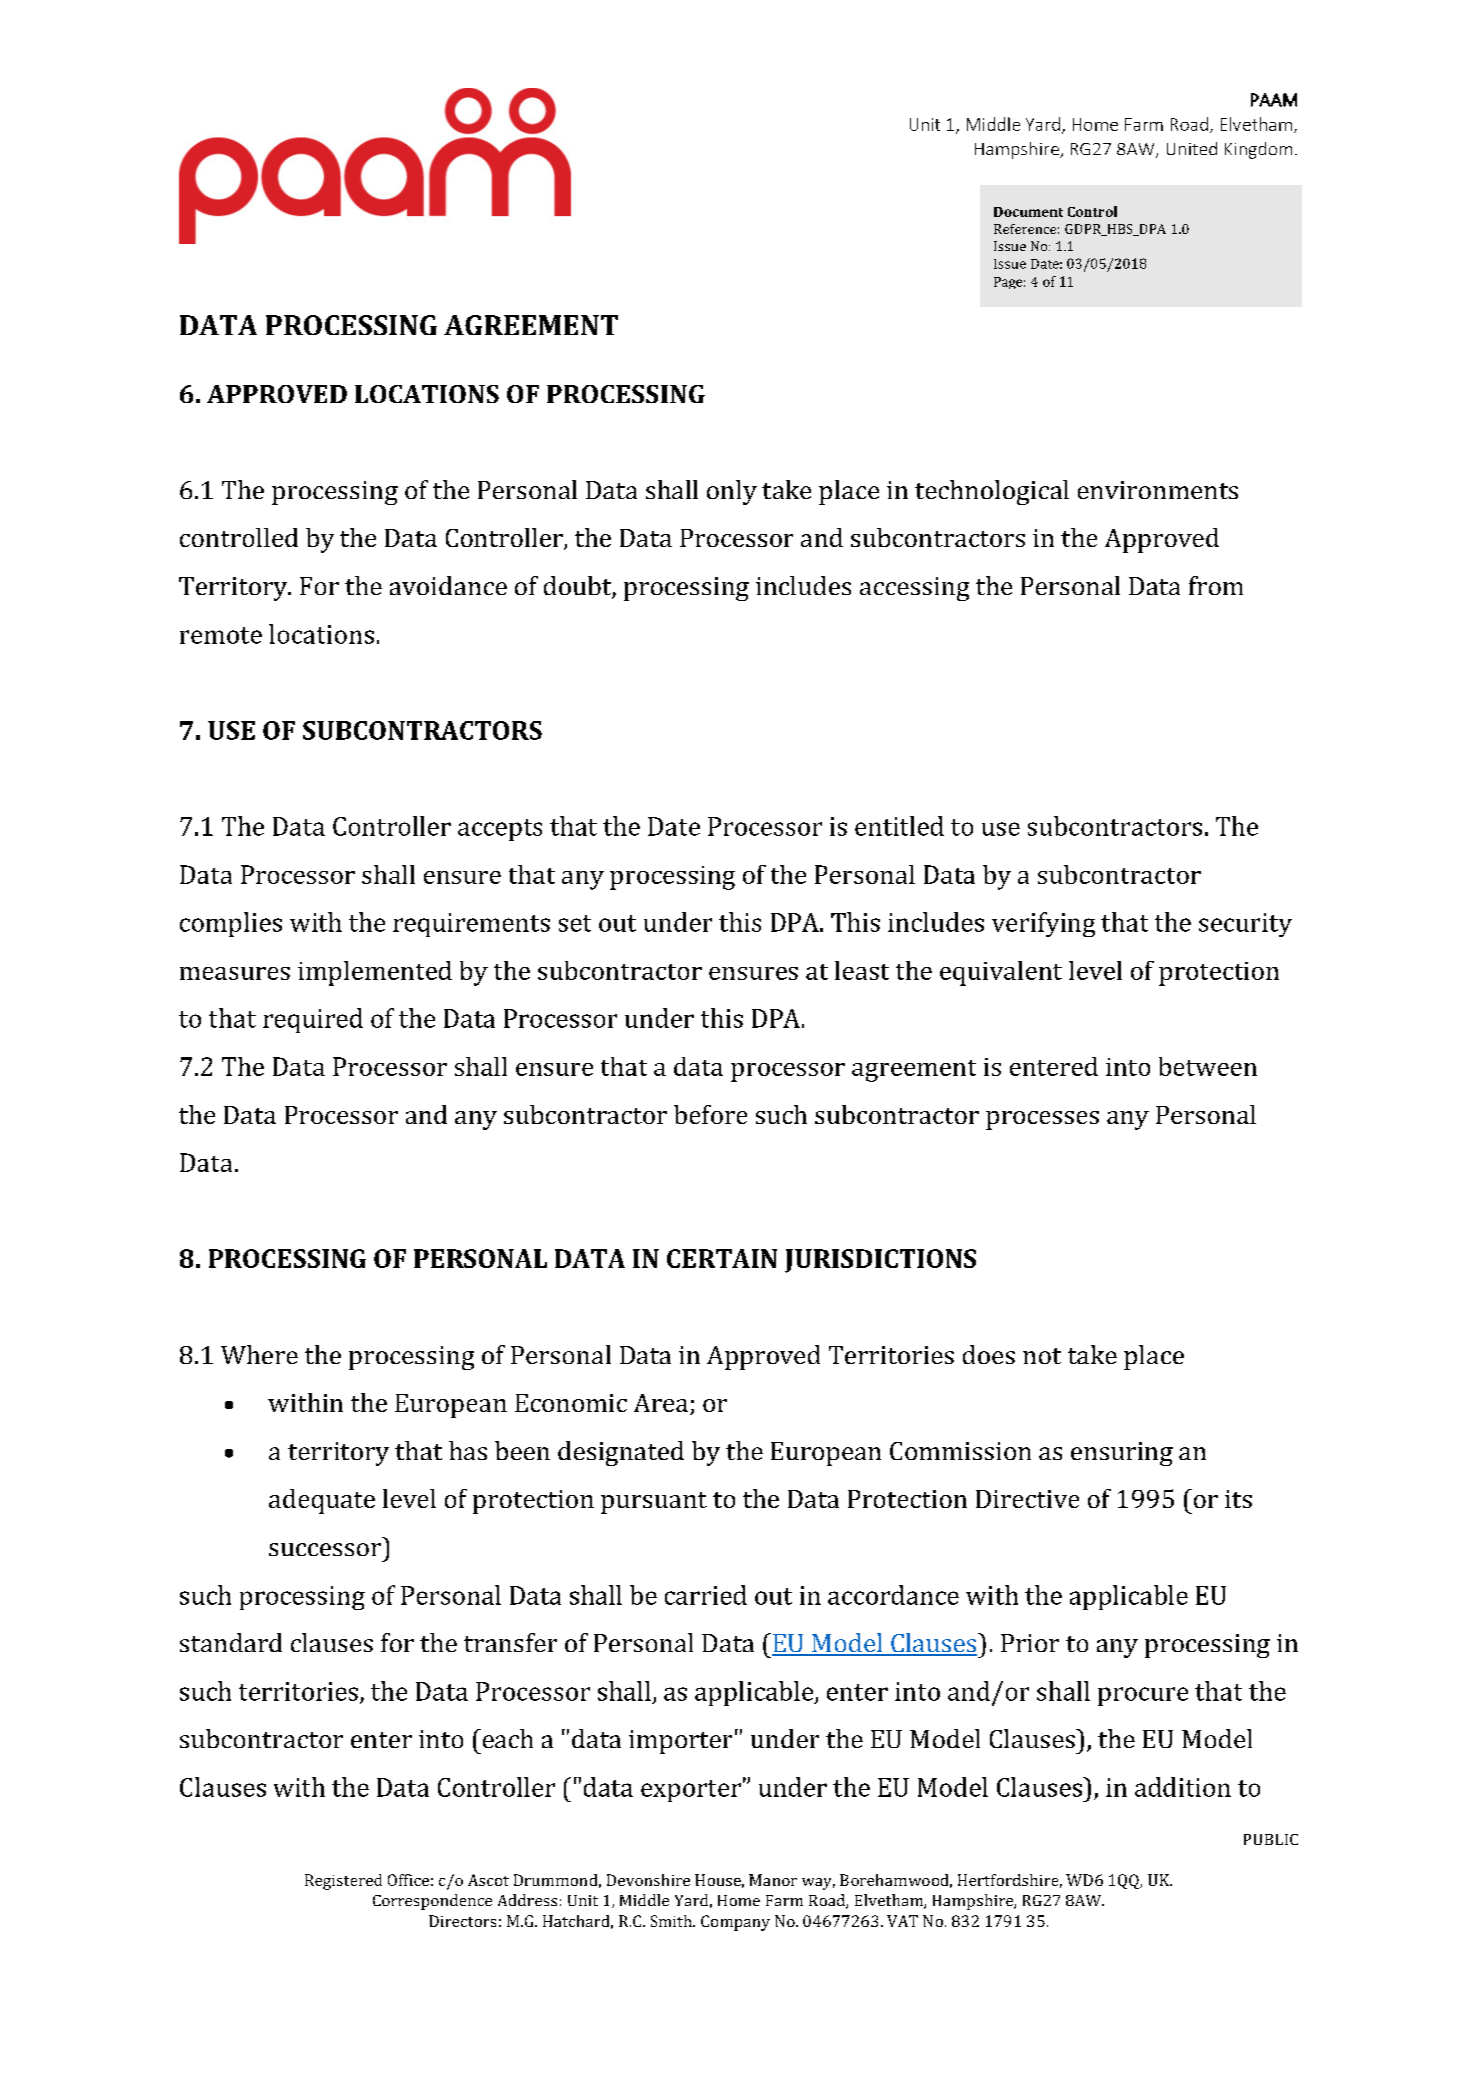 The width and height of the document is (1478, 2089). Describe the element at coordinates (313, 1020) in the document. I see `required` at that location.
